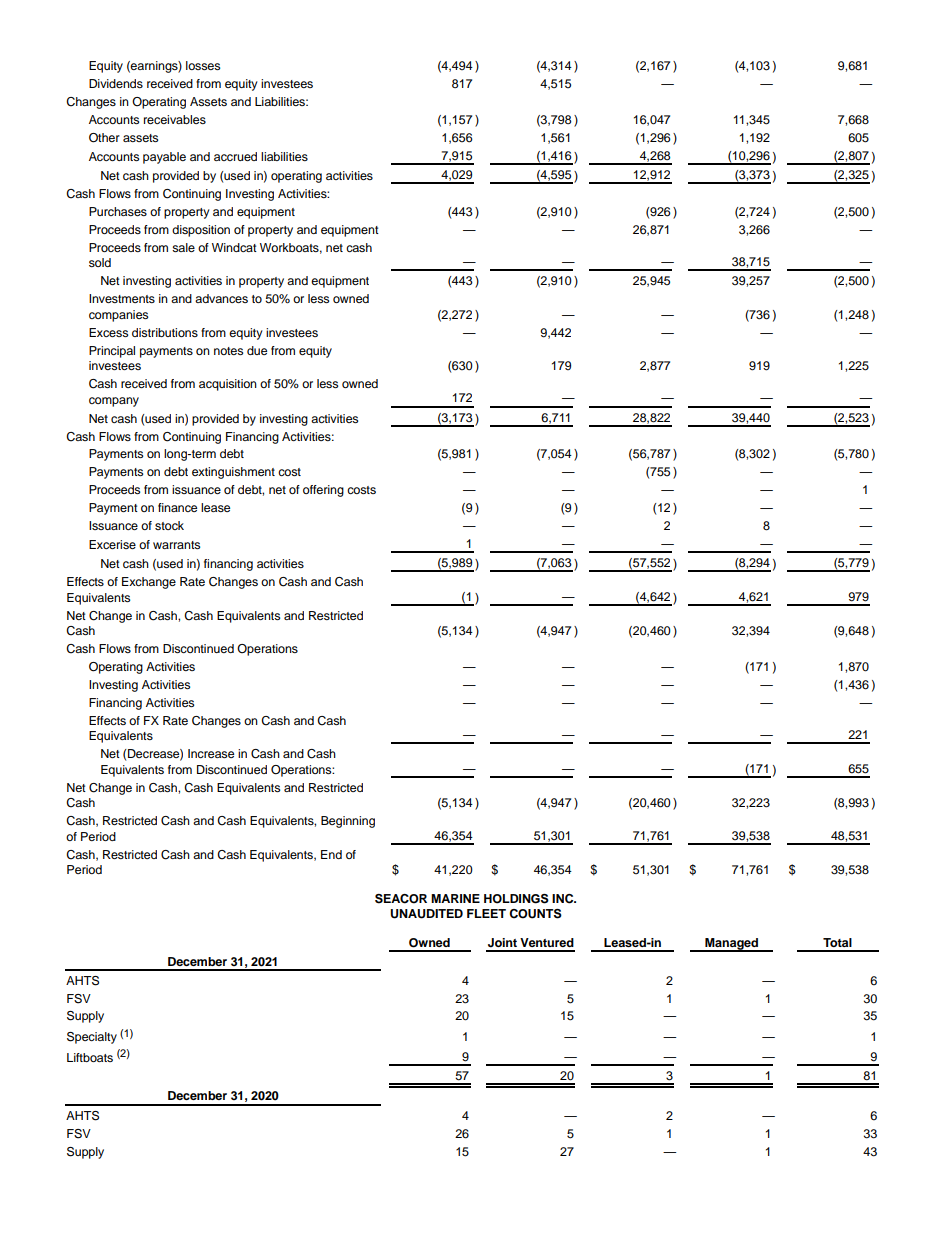 Image resolution: width=952 pixels, height=1233 pixels. Describe the element at coordinates (502, 943) in the document. I see `Joint` at that location.
